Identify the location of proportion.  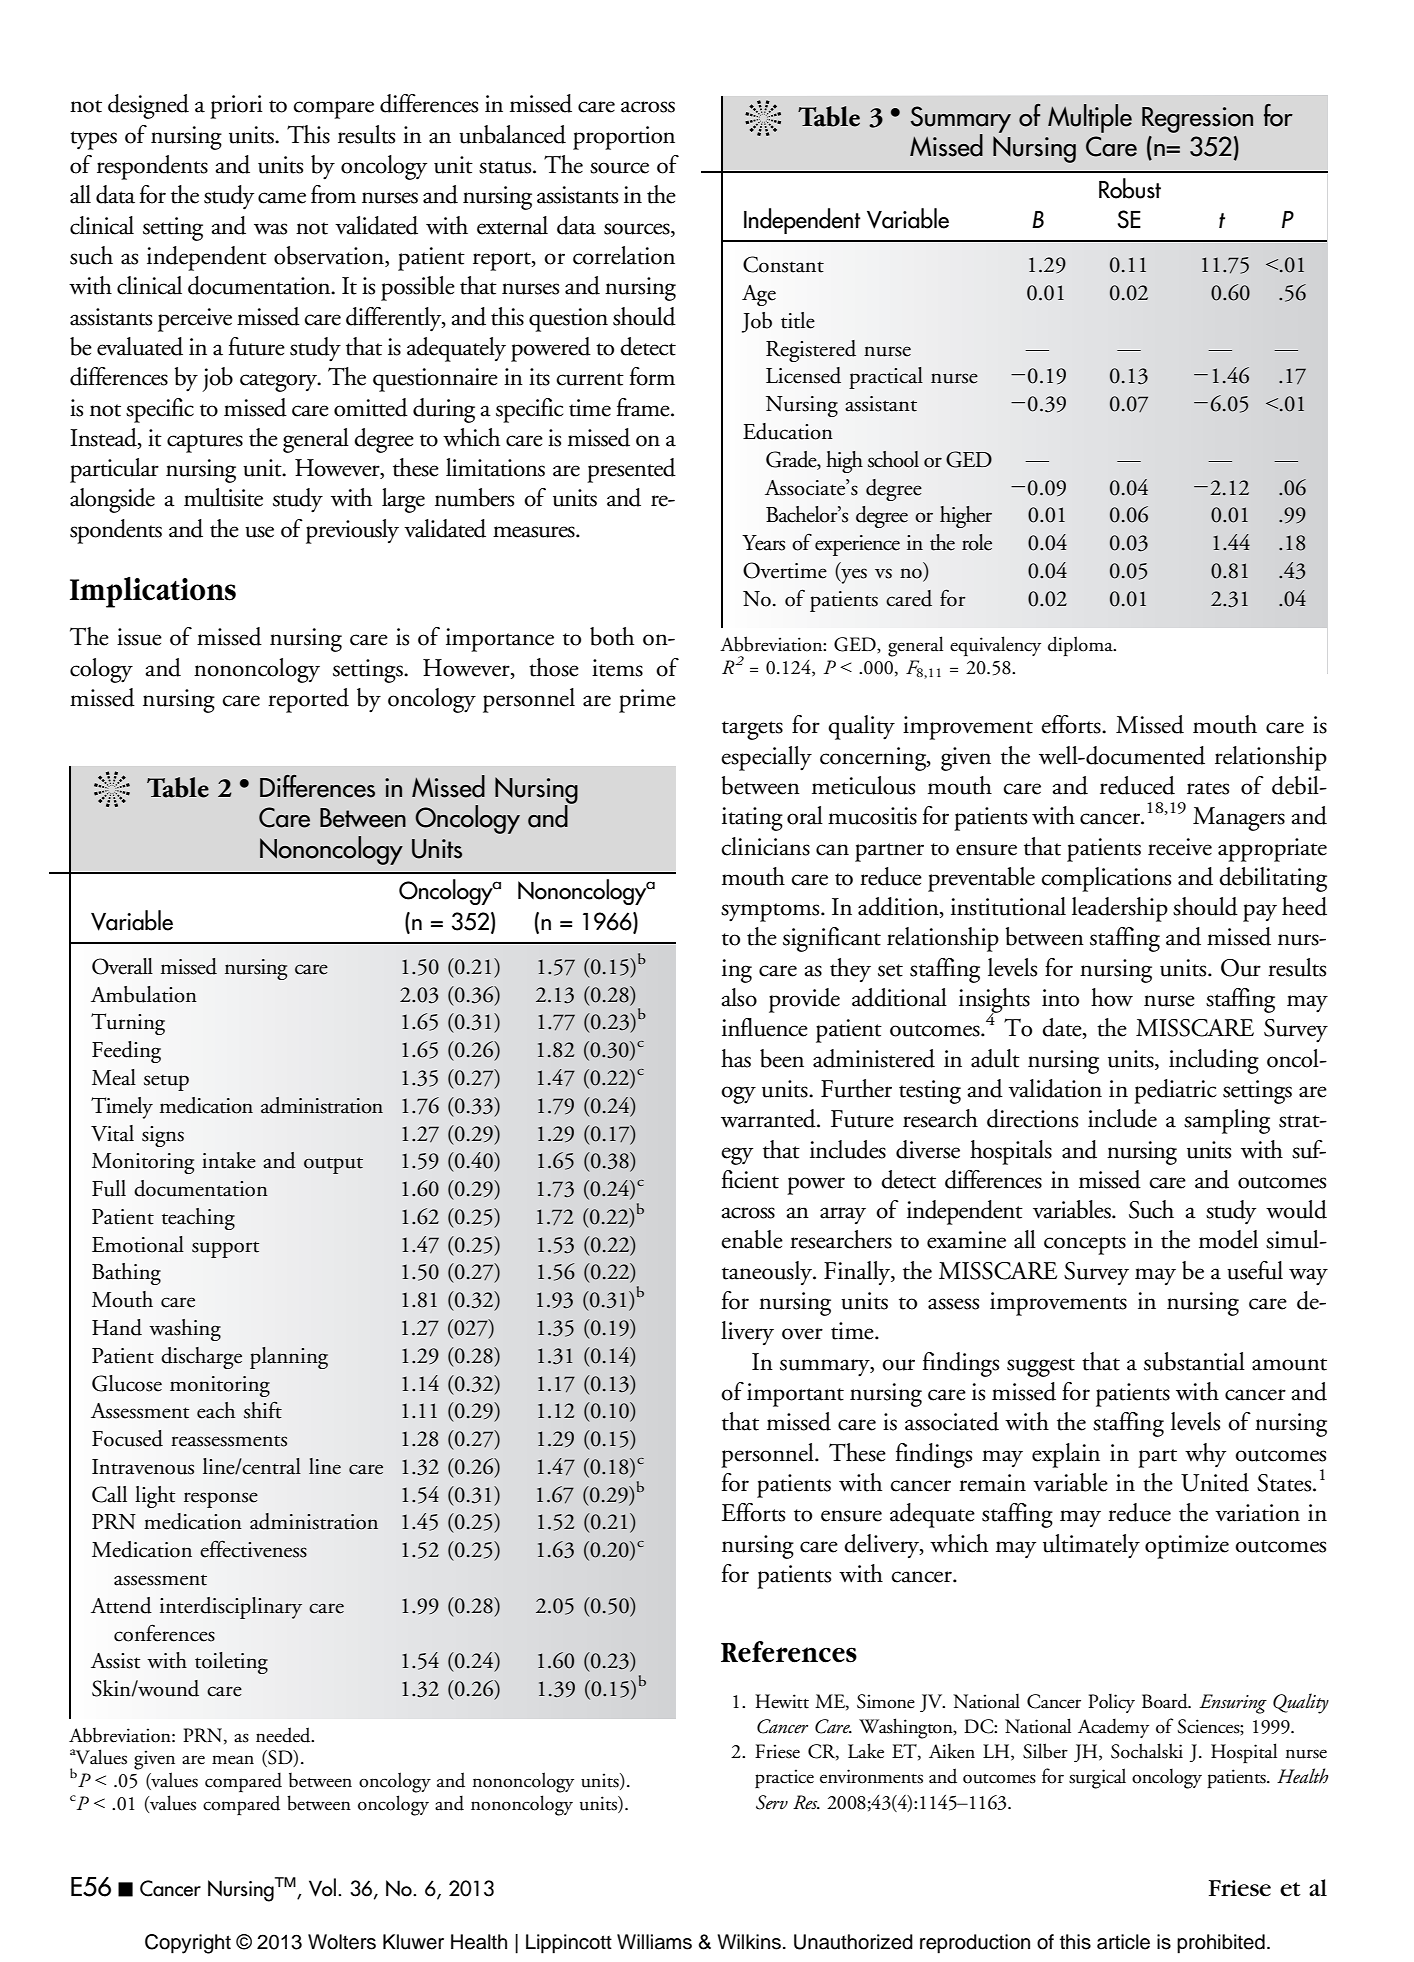
(624, 138).
